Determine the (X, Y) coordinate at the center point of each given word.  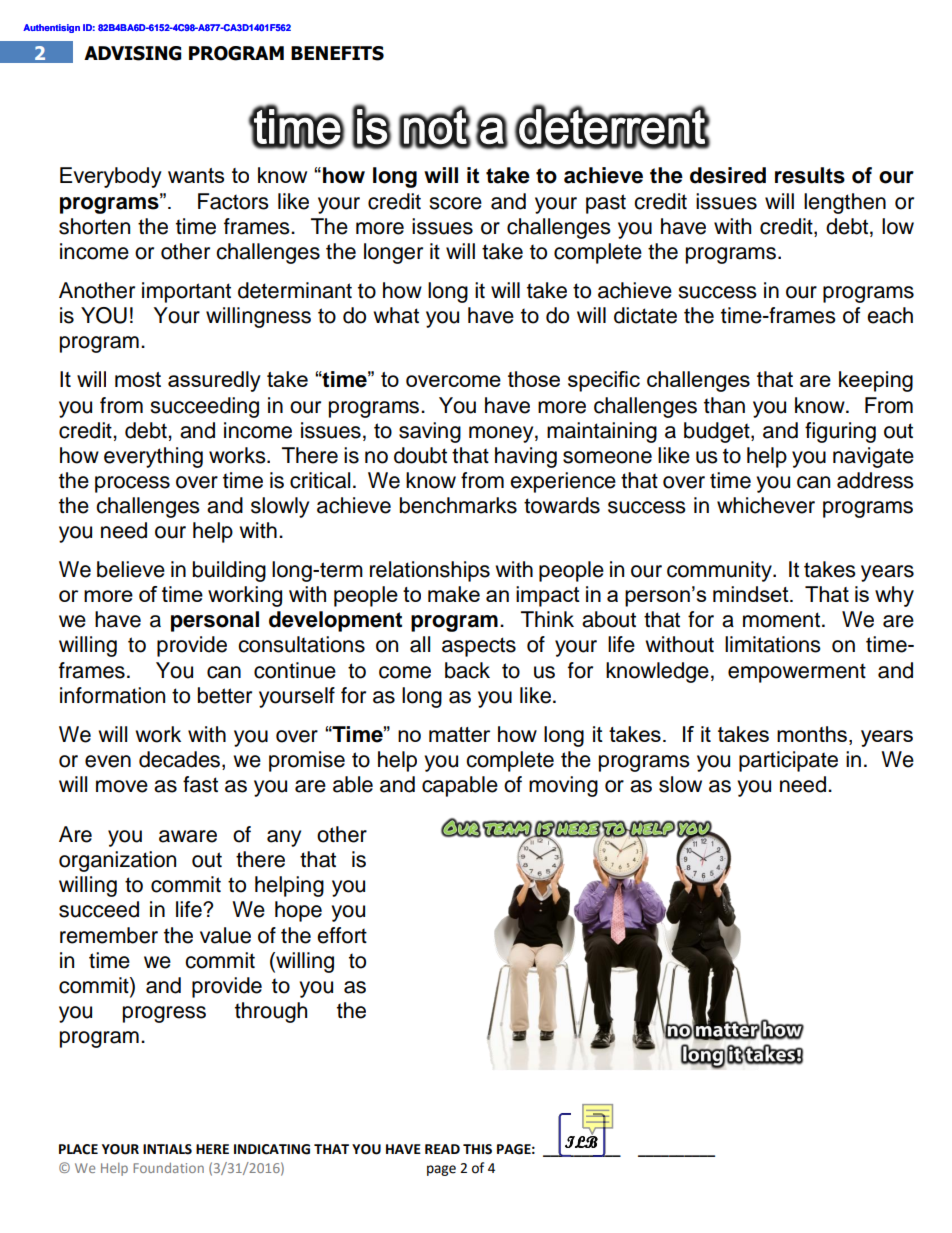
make (454, 594)
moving (563, 786)
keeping (876, 381)
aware (188, 836)
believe (131, 569)
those (534, 379)
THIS (477, 1149)
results (810, 175)
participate (788, 761)
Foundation (168, 1168)
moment (781, 620)
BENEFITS (337, 53)
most (138, 379)
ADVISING (132, 53)
